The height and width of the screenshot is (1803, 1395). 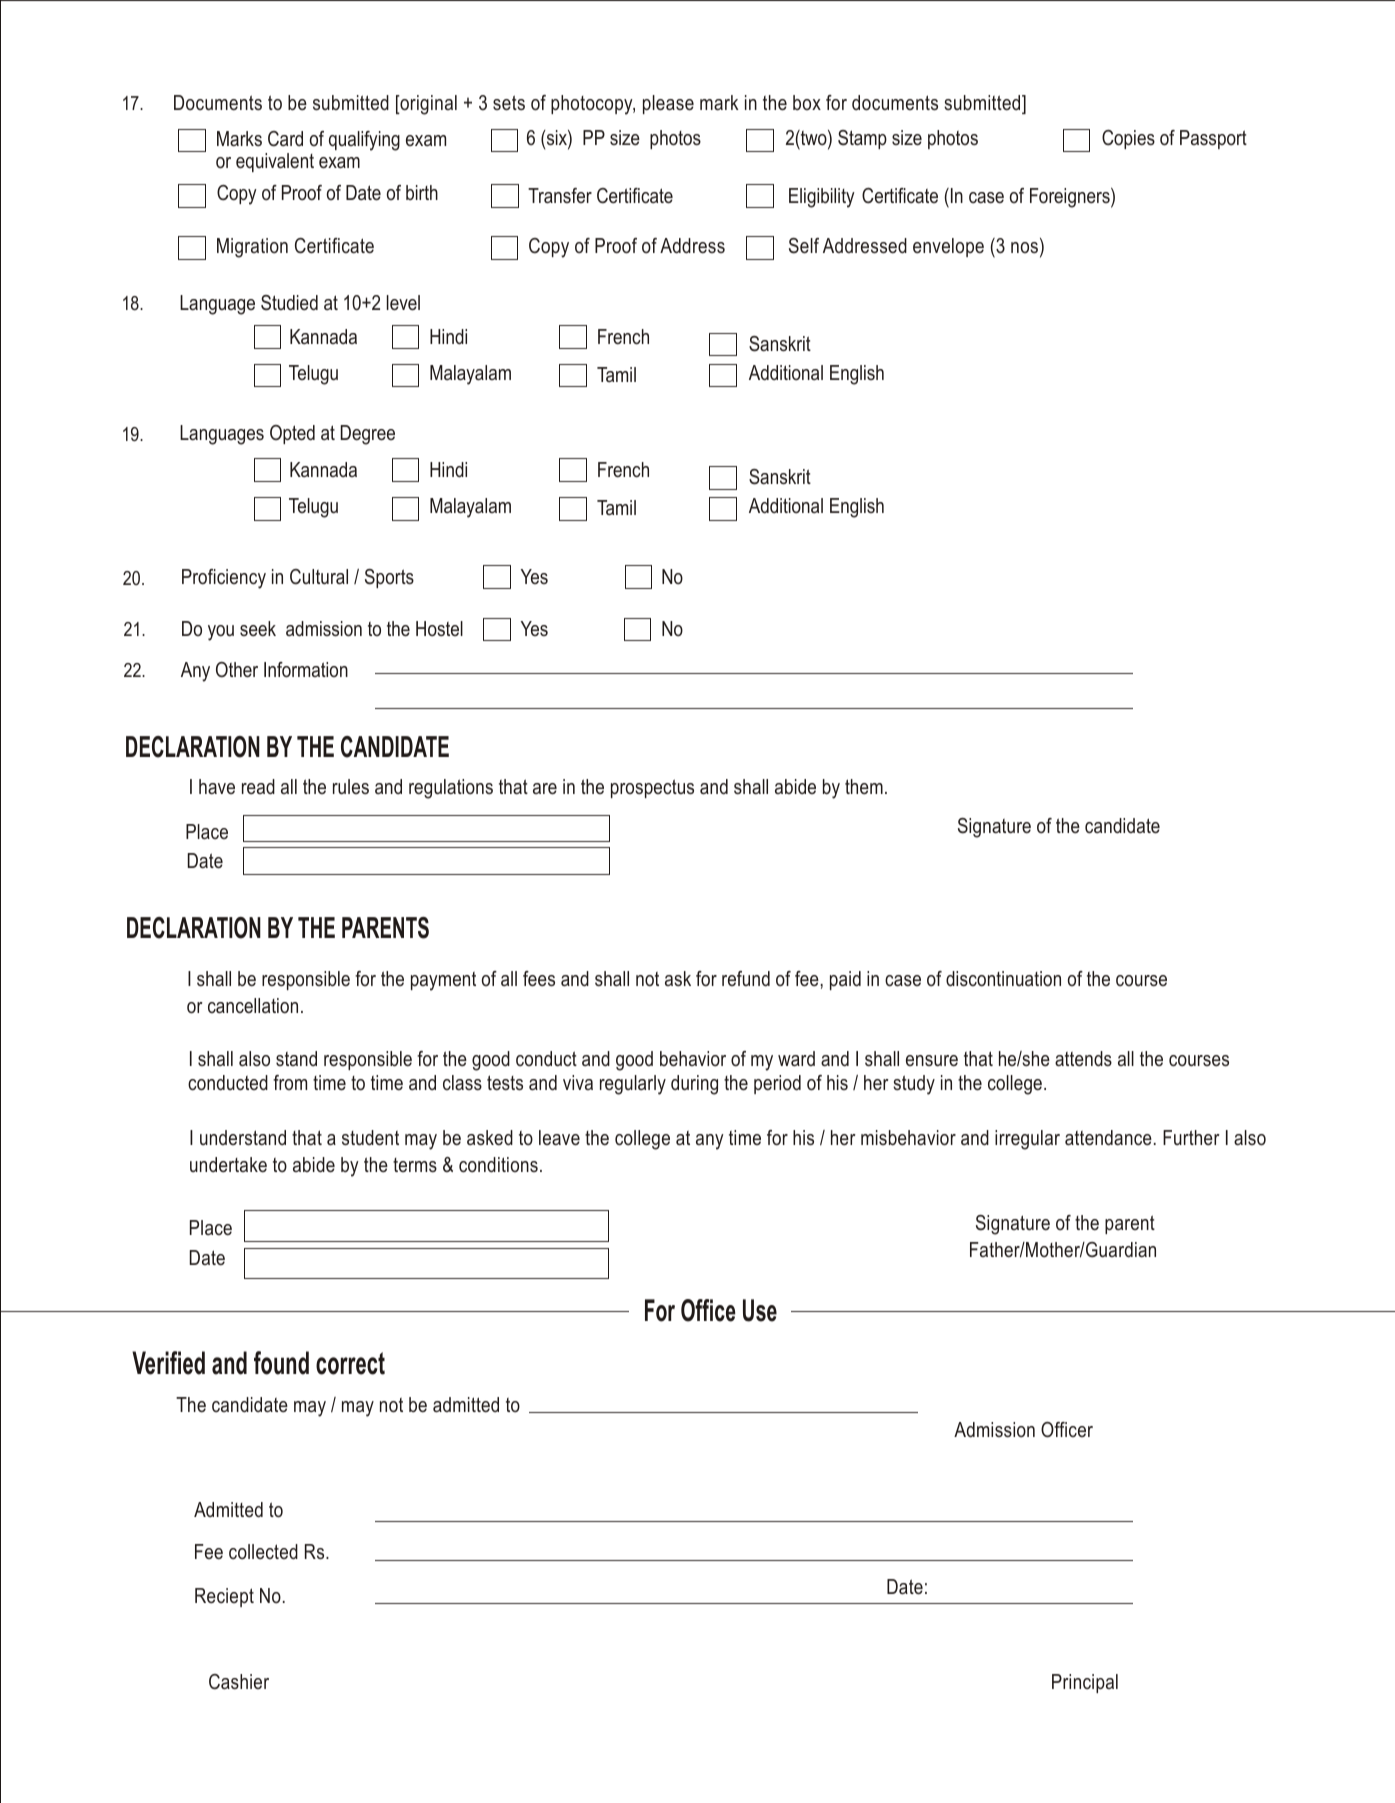 I want to click on Principal, so click(x=1085, y=1683).
